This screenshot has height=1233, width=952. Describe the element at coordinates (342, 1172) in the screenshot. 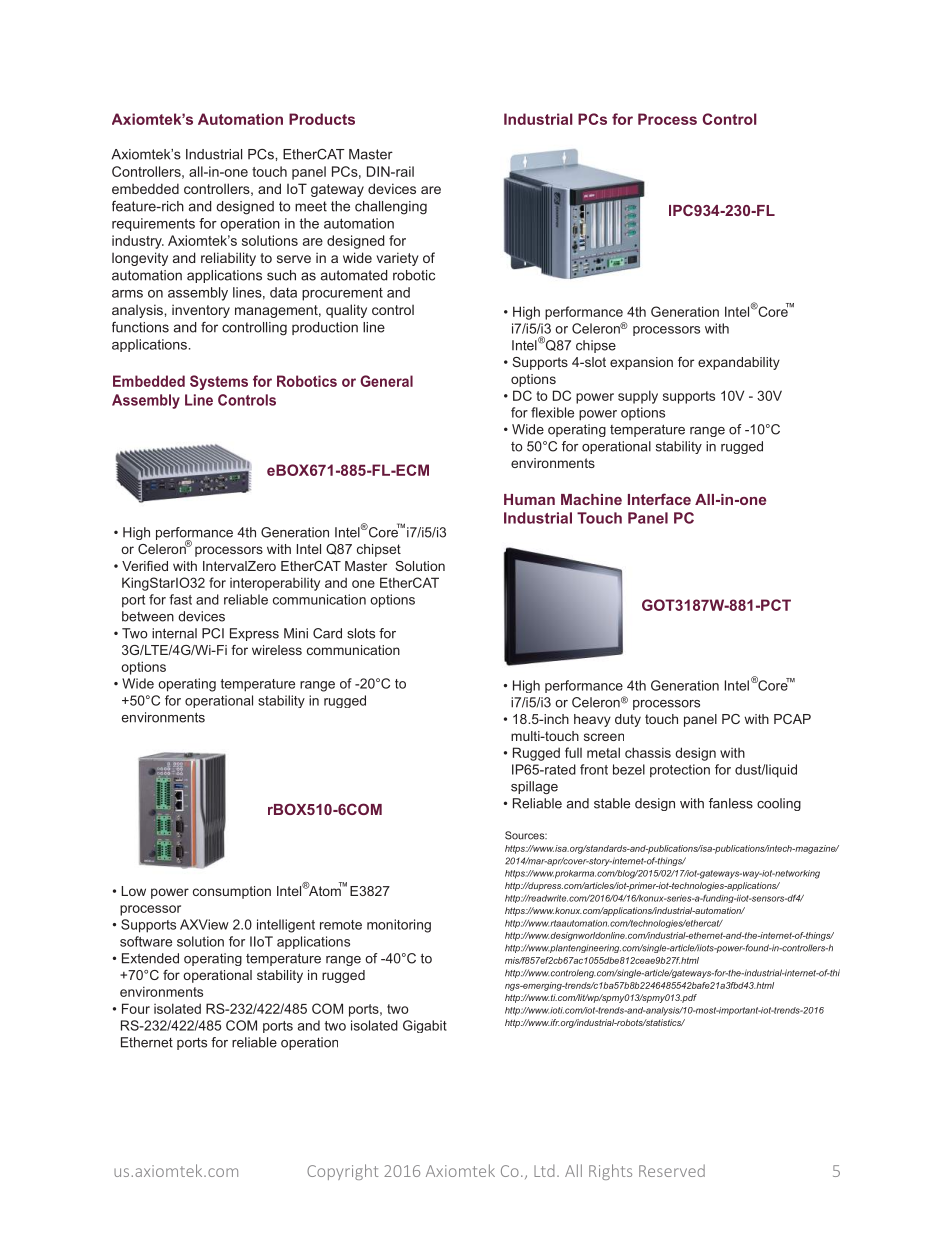

I see `Copyright` at that location.
